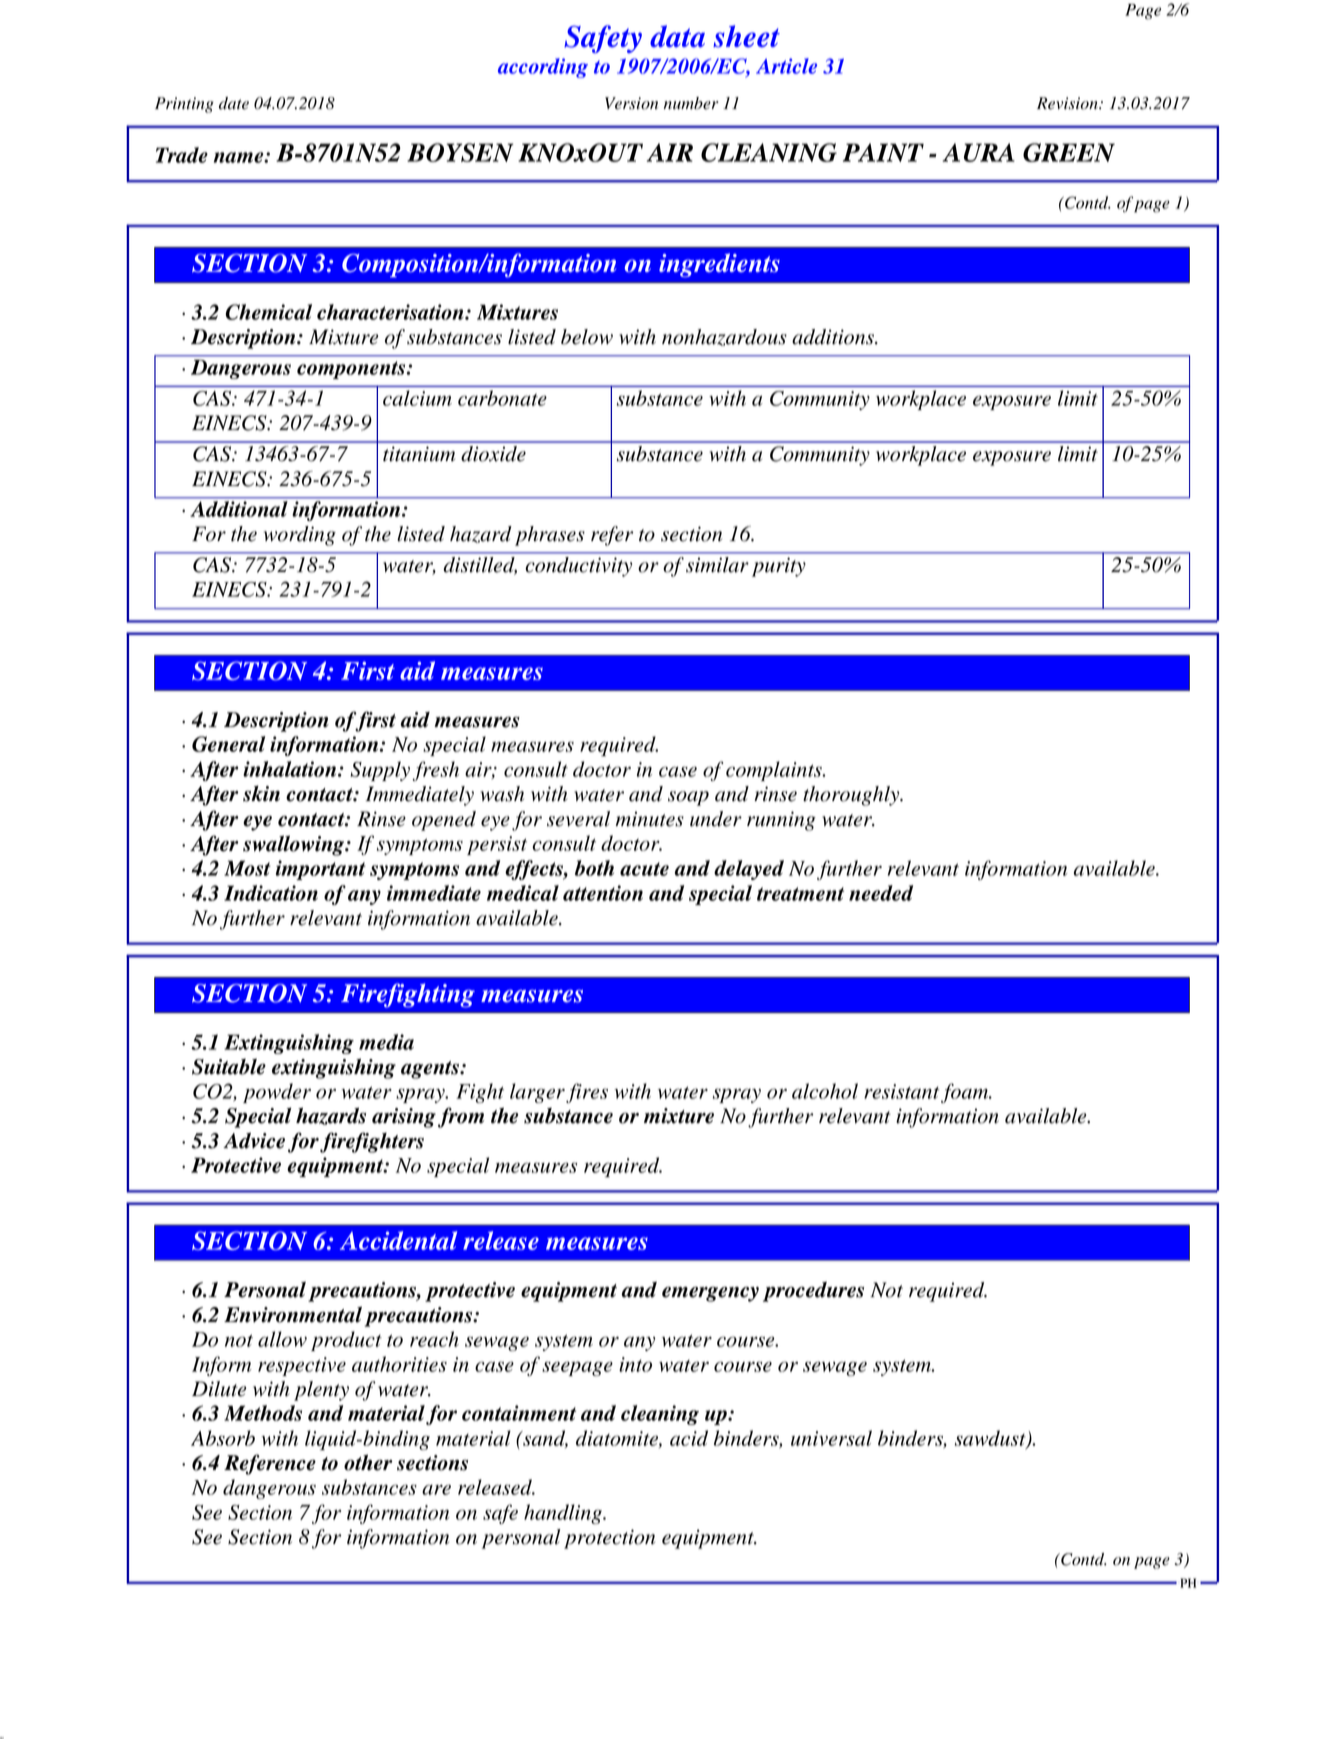 The height and width of the document is (1739, 1344). What do you see at coordinates (352, 370) in the document?
I see `components` at bounding box center [352, 370].
